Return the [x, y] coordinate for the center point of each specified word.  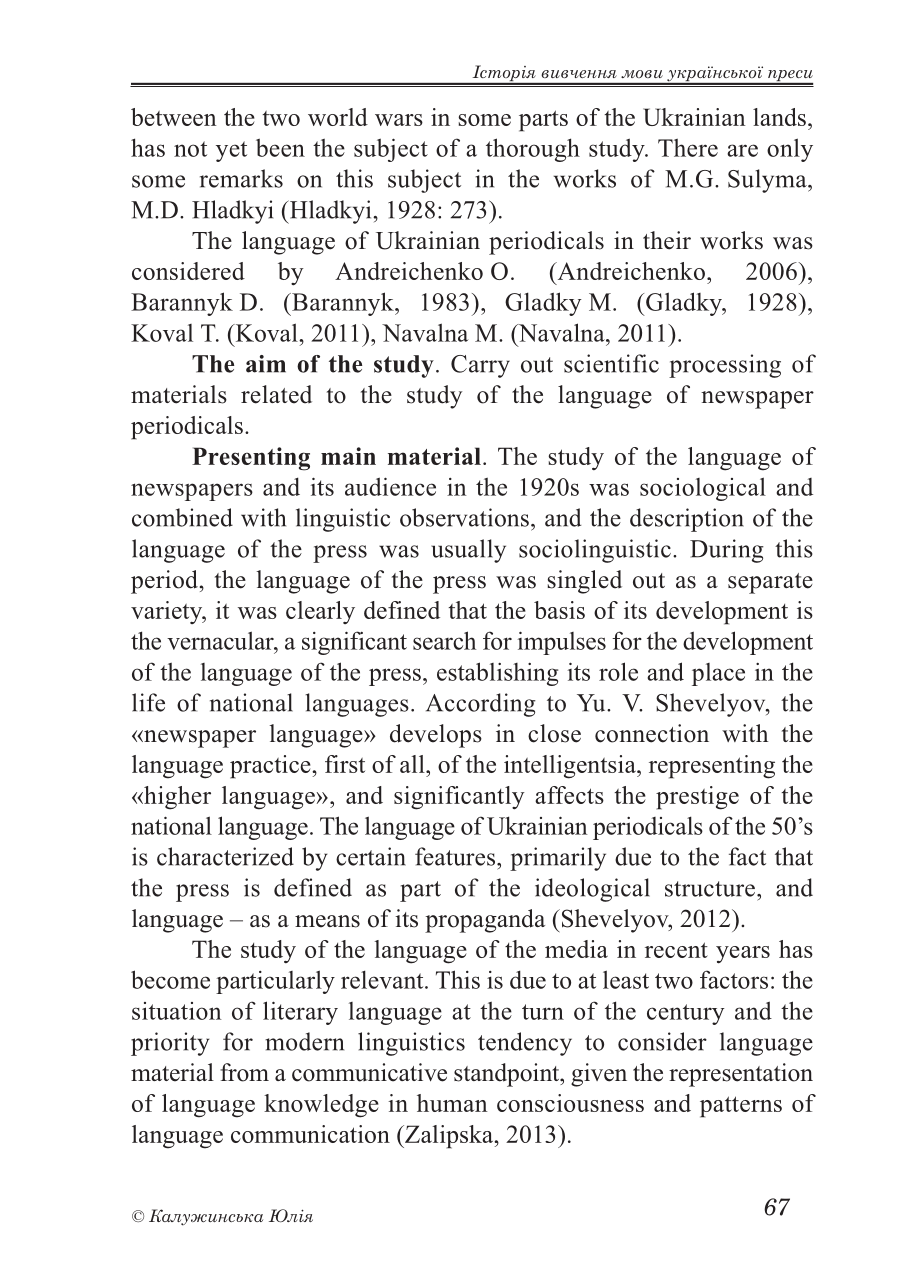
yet [231, 151]
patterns [741, 1107]
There [688, 148]
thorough [533, 150]
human [452, 1103]
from [244, 1072]
